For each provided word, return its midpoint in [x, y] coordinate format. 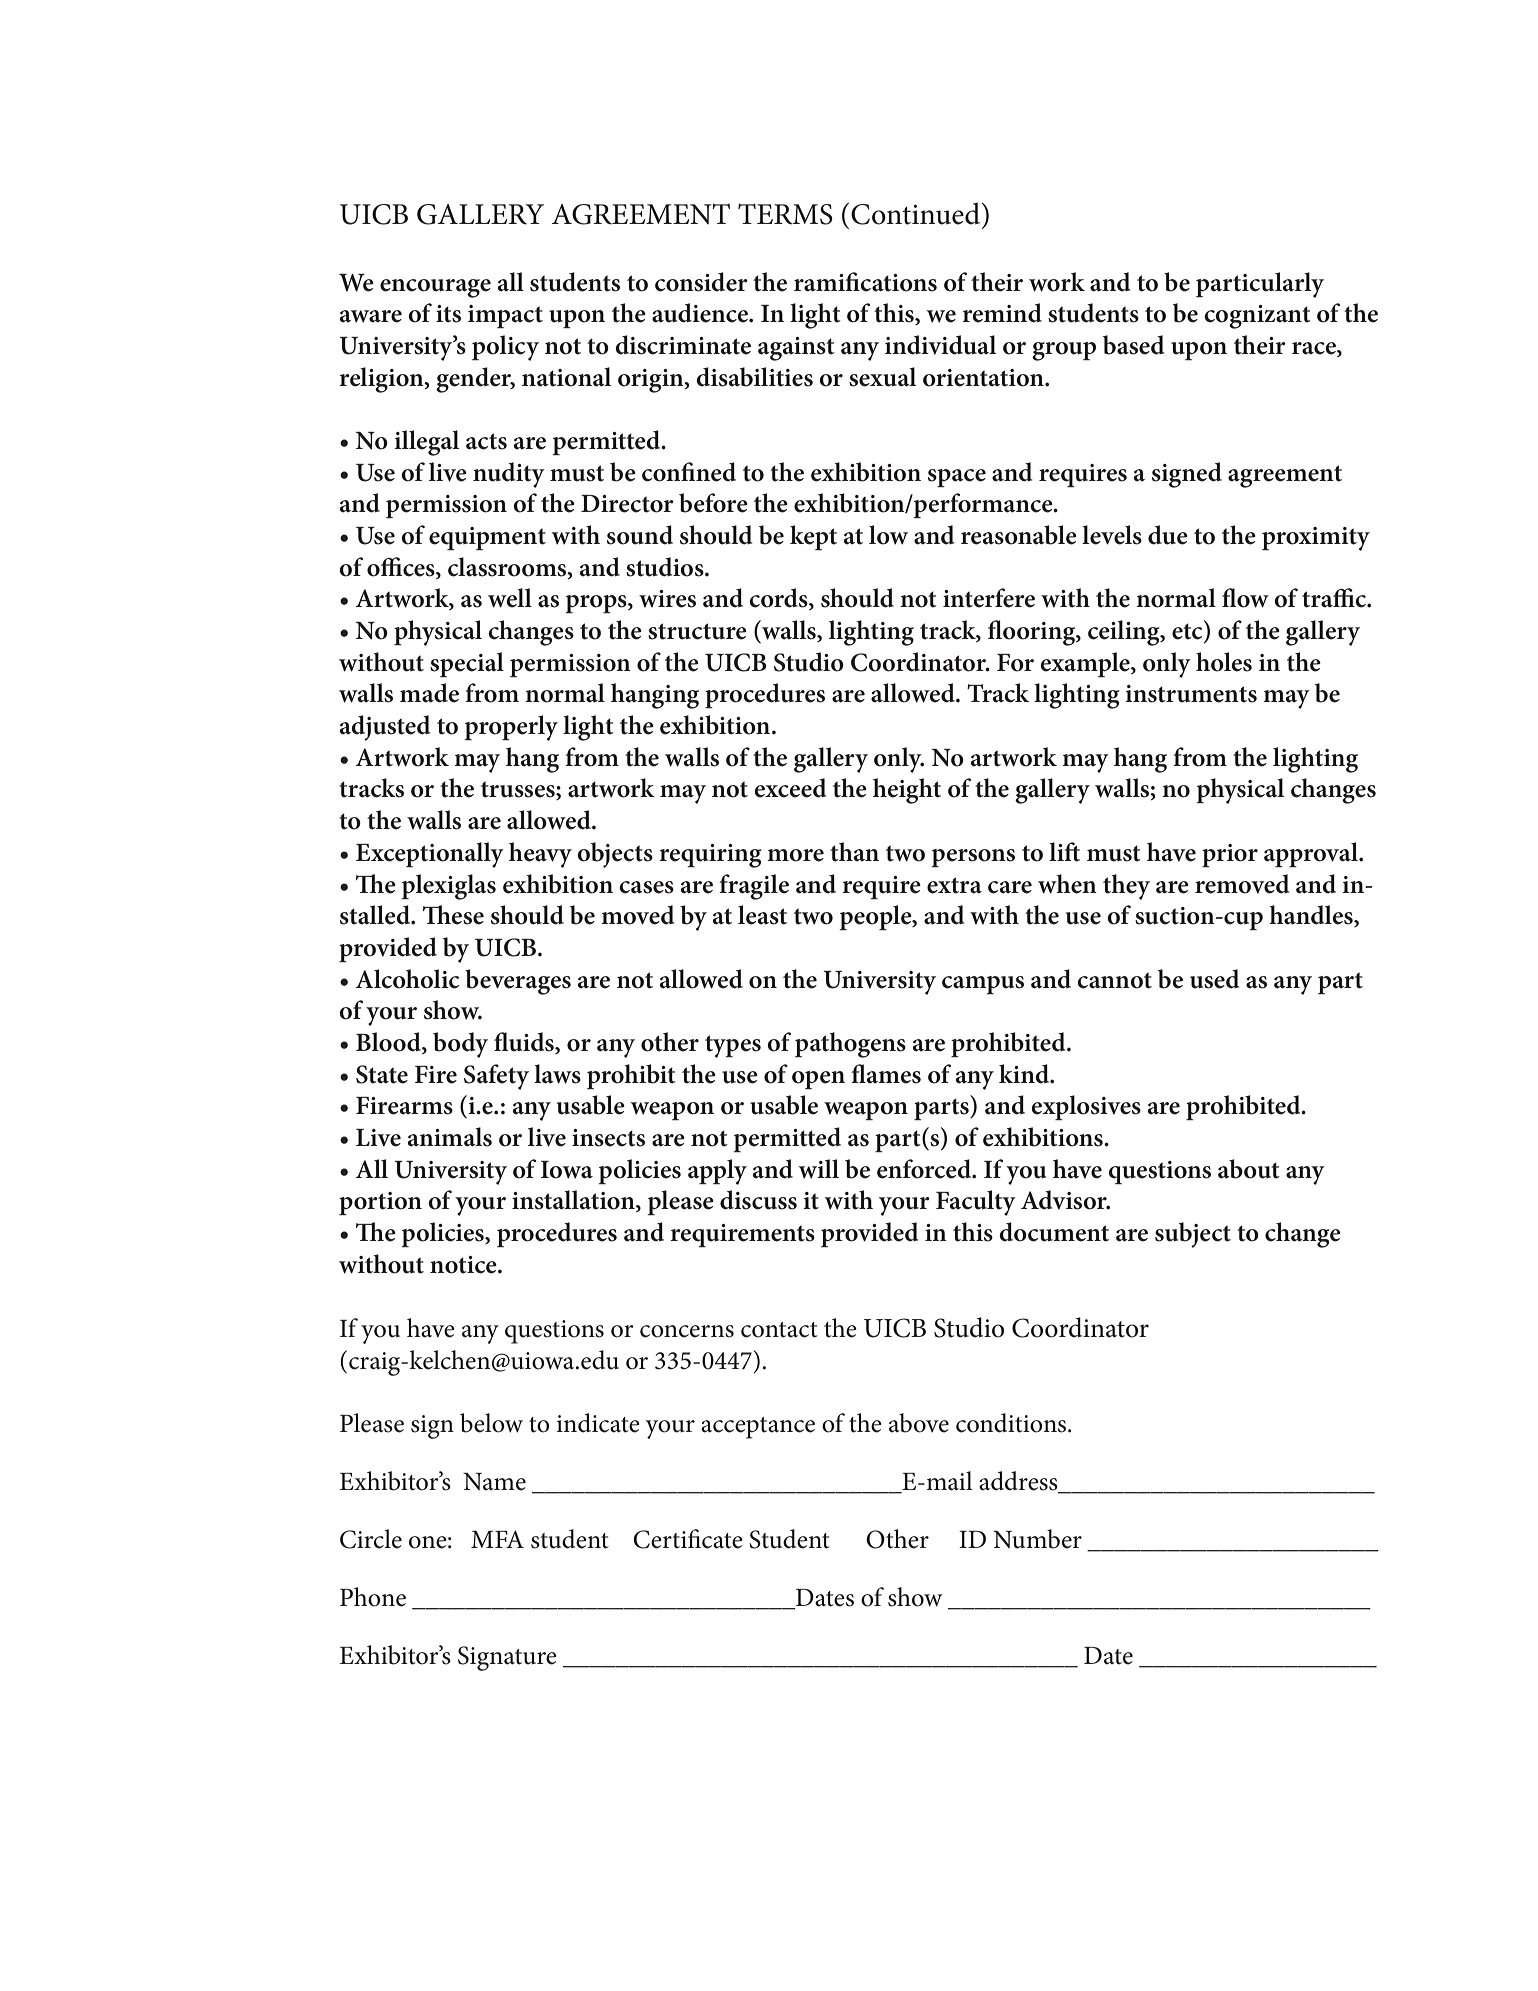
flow [1245, 598]
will [819, 1169]
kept [813, 537]
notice [464, 1265]
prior [1230, 855]
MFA [497, 1539]
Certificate [688, 1539]
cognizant [1257, 317]
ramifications [865, 282]
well [510, 598]
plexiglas [449, 887]
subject [1193, 1235]
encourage [435, 288]
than [854, 852]
